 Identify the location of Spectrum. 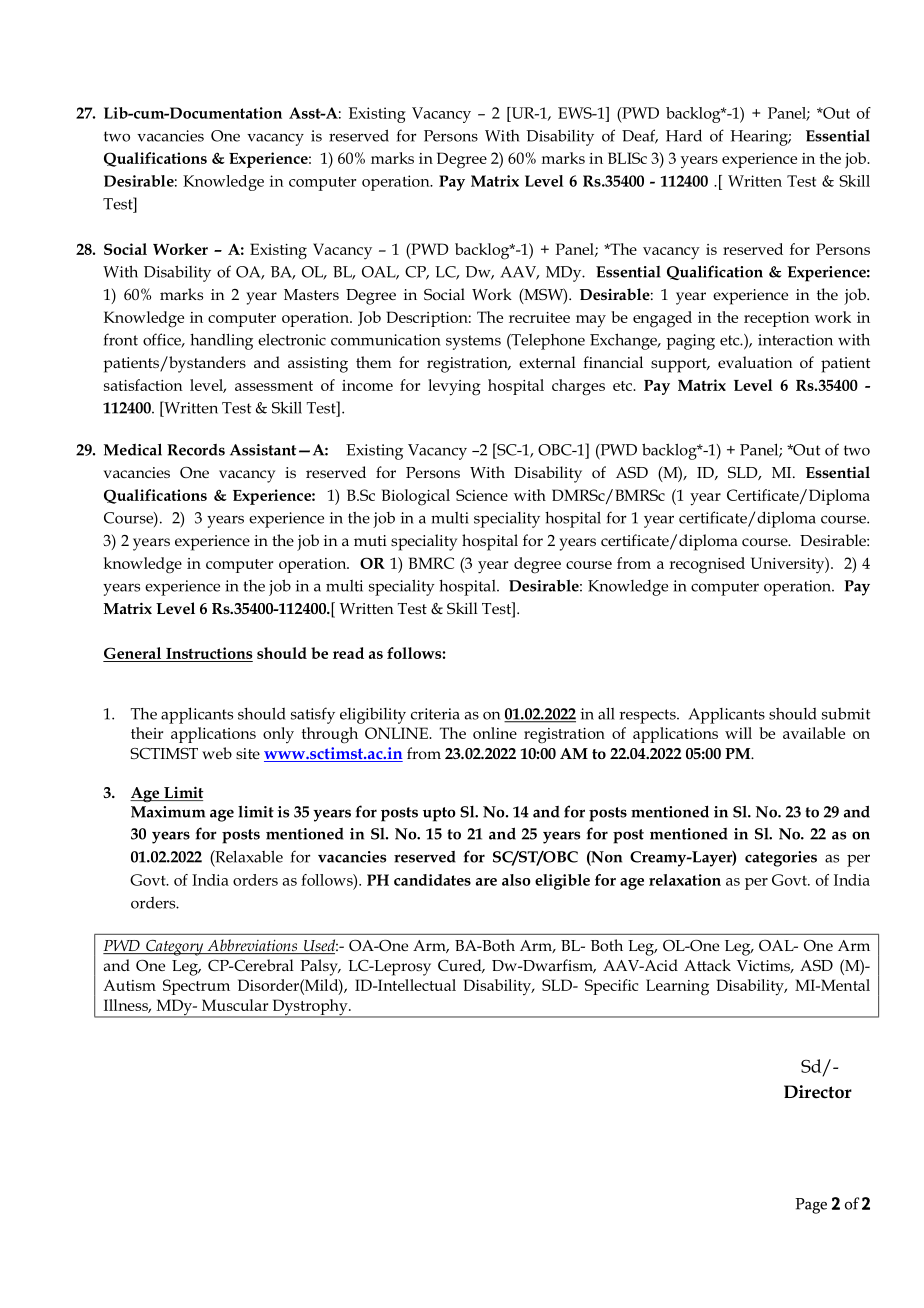
(196, 987).
